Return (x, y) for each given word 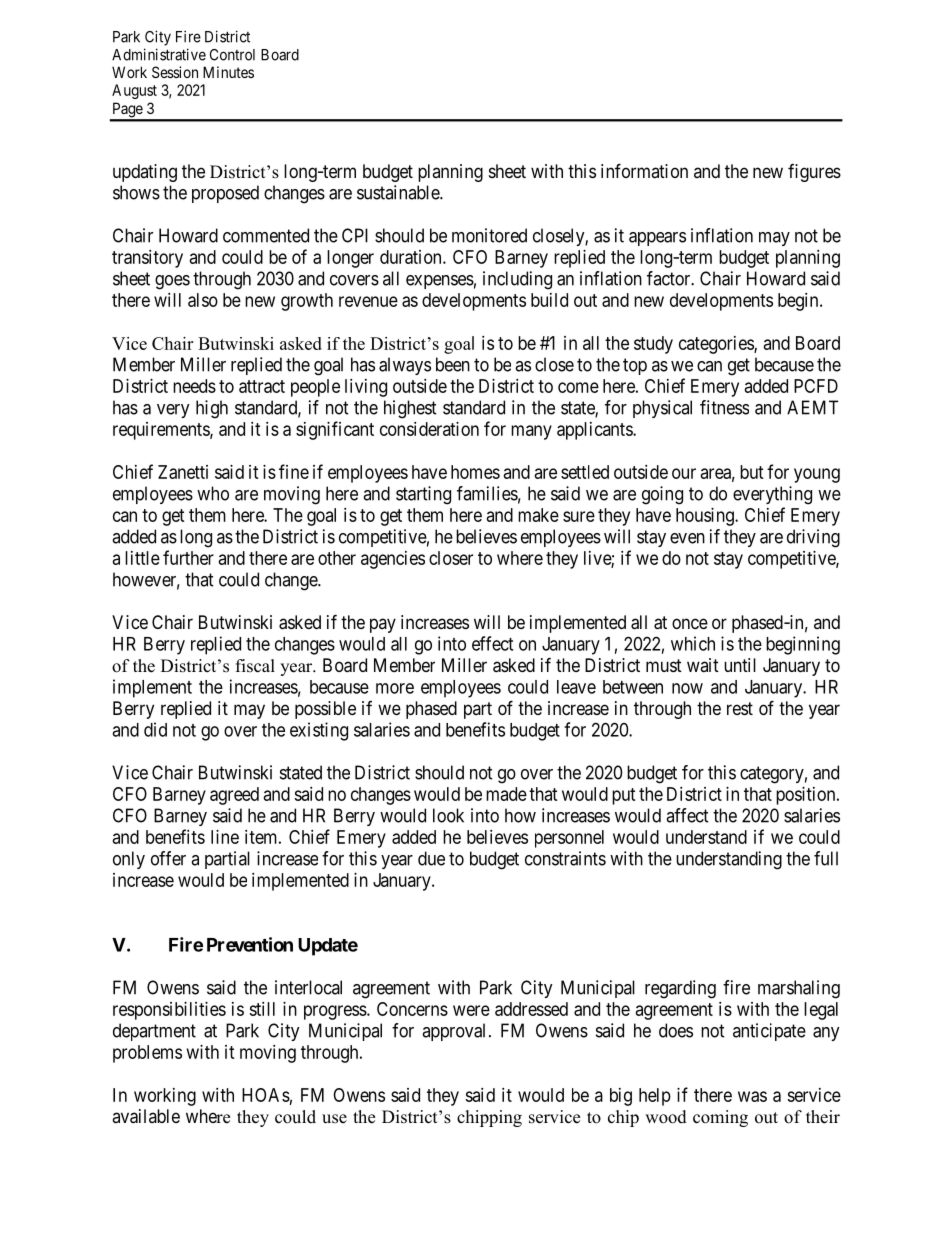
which (693, 643)
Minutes (228, 72)
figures (814, 173)
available (146, 1116)
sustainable (399, 192)
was (752, 1096)
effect (492, 643)
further (188, 557)
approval (453, 1032)
